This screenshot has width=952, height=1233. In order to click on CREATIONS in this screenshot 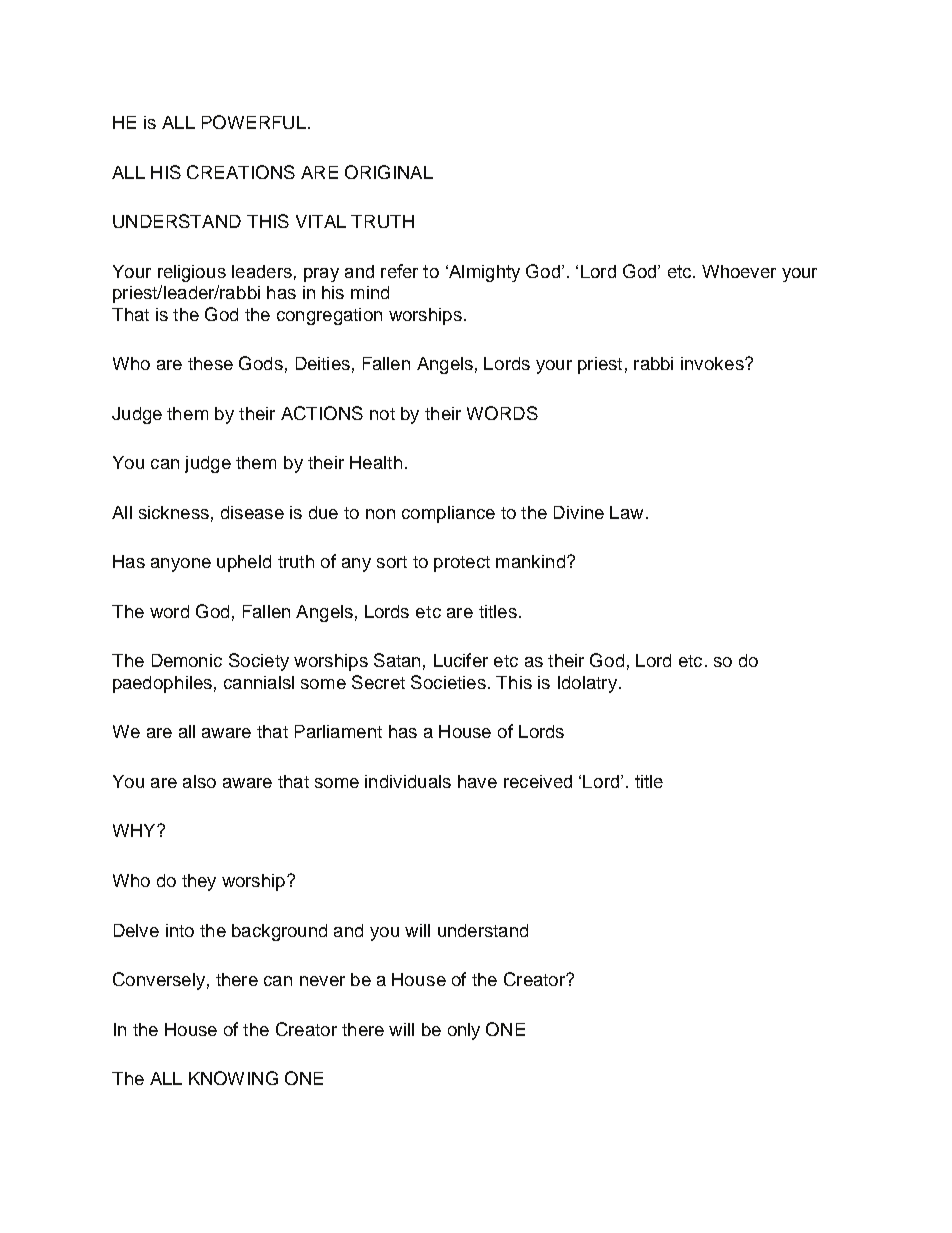, I will do `click(241, 172)`.
